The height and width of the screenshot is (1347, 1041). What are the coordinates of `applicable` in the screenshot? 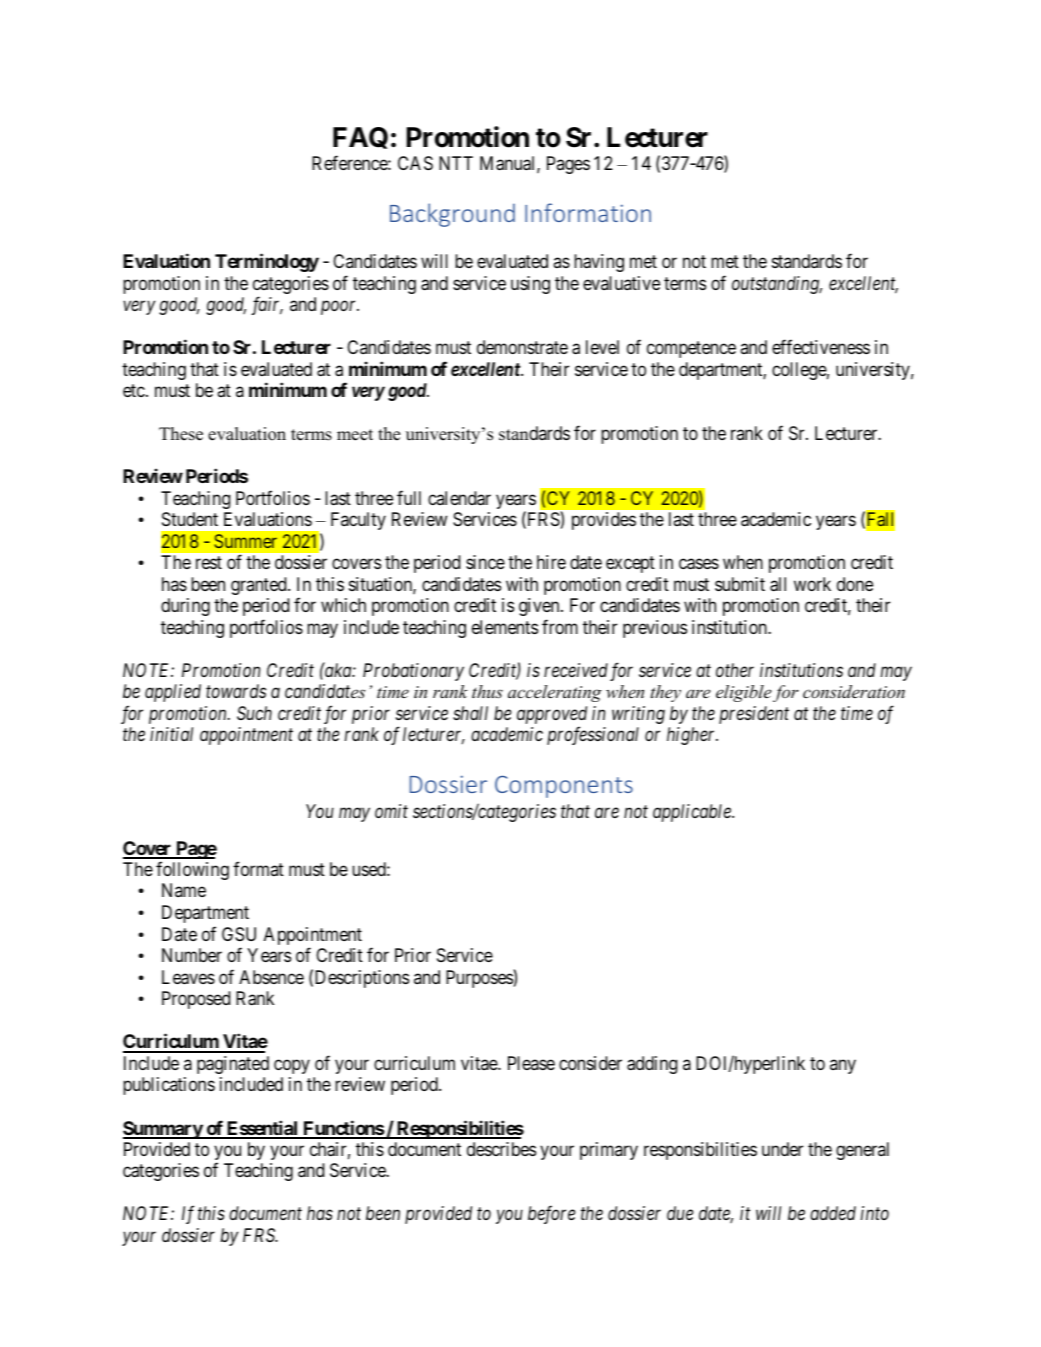 It's located at (693, 813).
